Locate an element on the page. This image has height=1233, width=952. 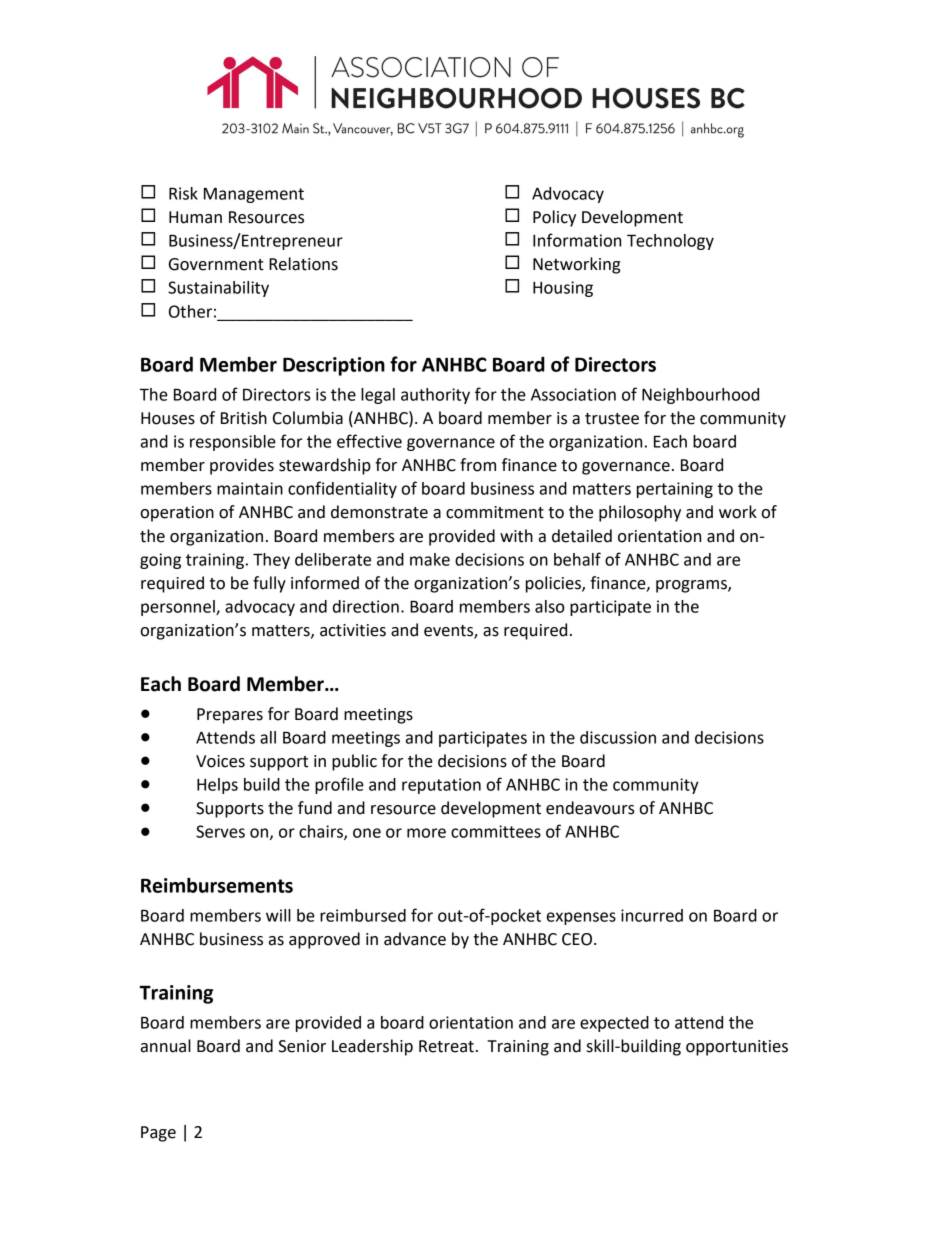
Human is located at coordinates (195, 217).
